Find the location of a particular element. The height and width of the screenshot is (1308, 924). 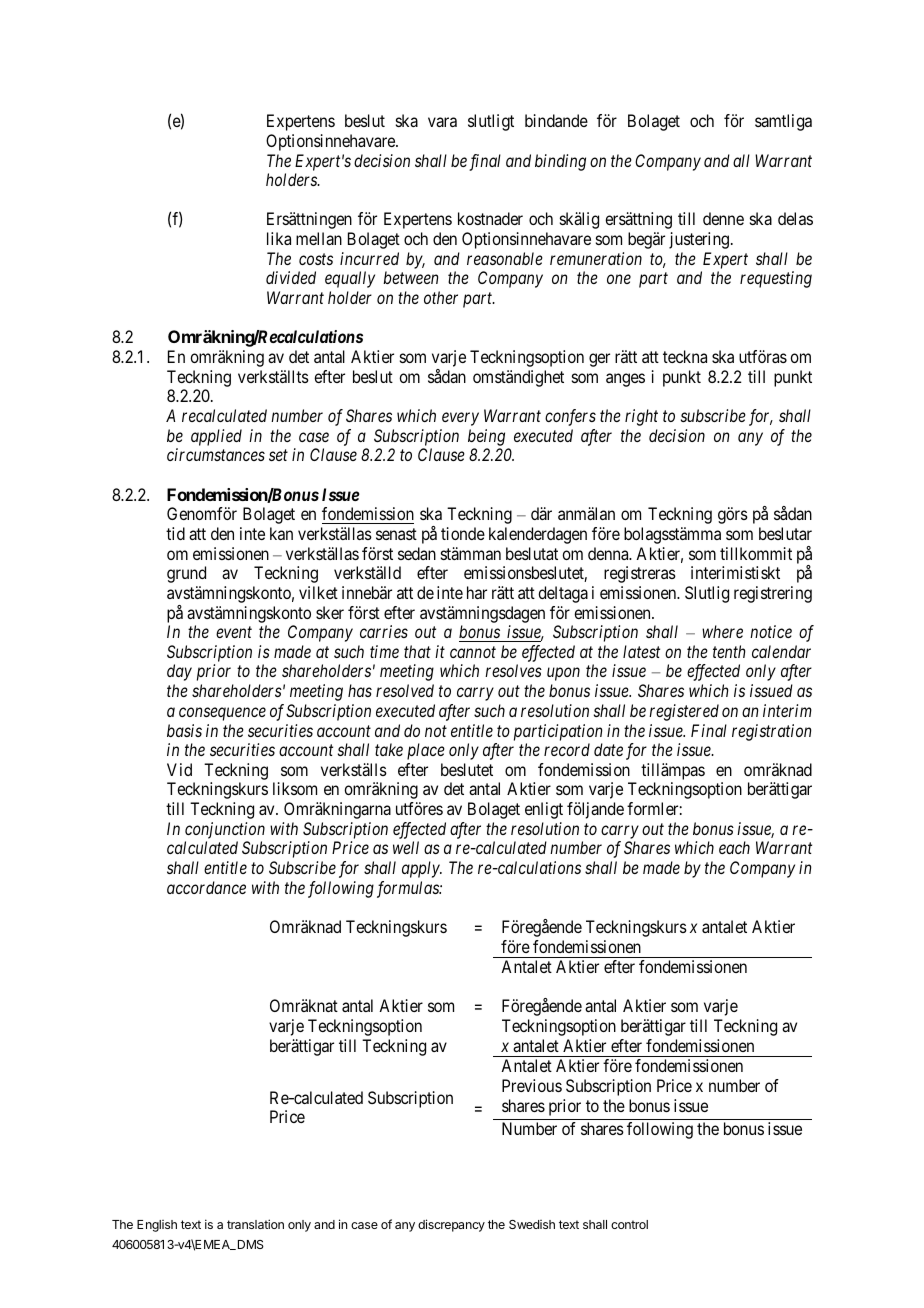

translation is located at coordinates (255, 1224).
